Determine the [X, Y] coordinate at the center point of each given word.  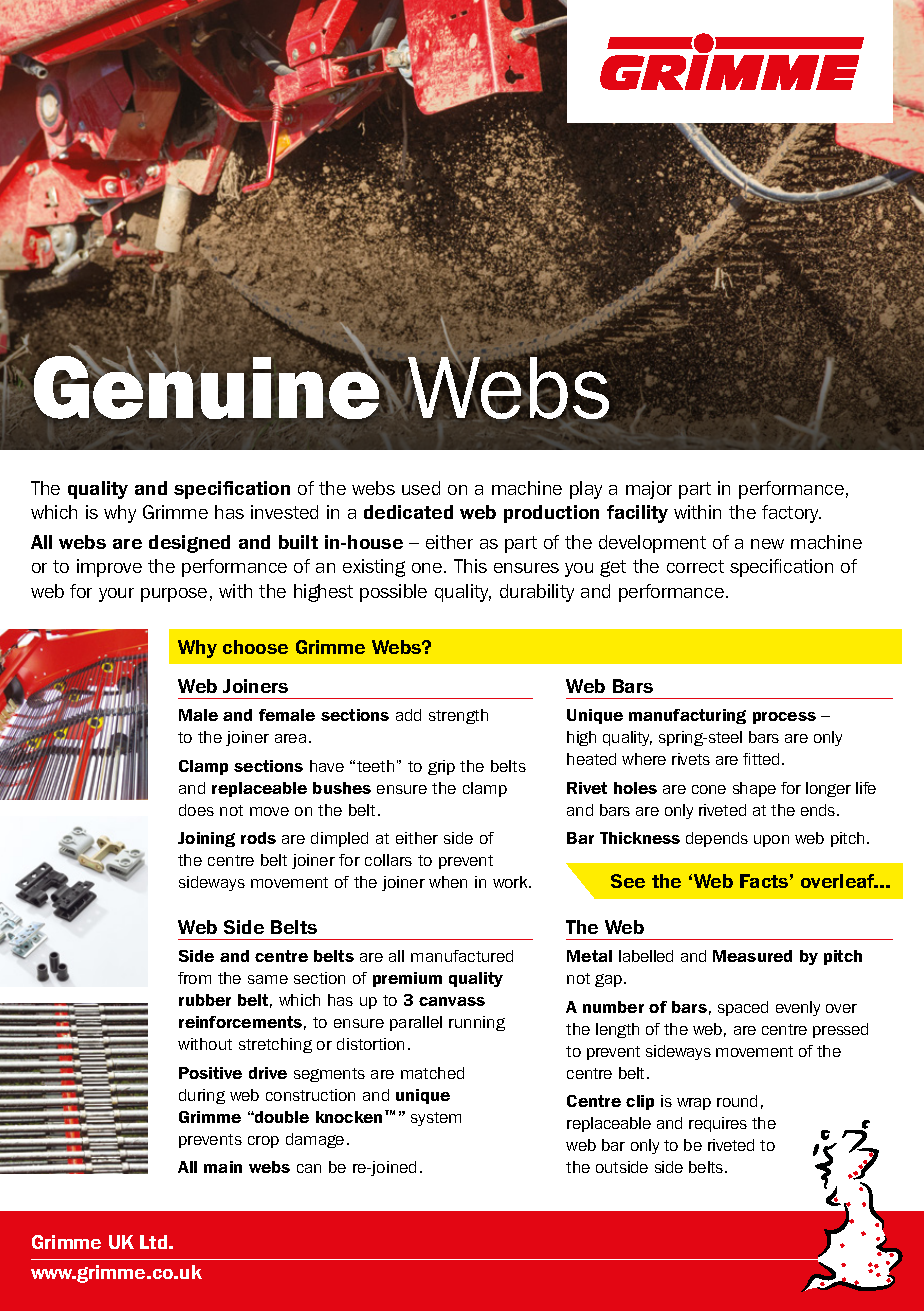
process [784, 718]
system [436, 1119]
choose [255, 647]
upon [771, 841]
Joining [206, 839]
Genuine [208, 386]
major [649, 490]
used [421, 488]
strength [458, 716]
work [511, 882]
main [223, 1167]
